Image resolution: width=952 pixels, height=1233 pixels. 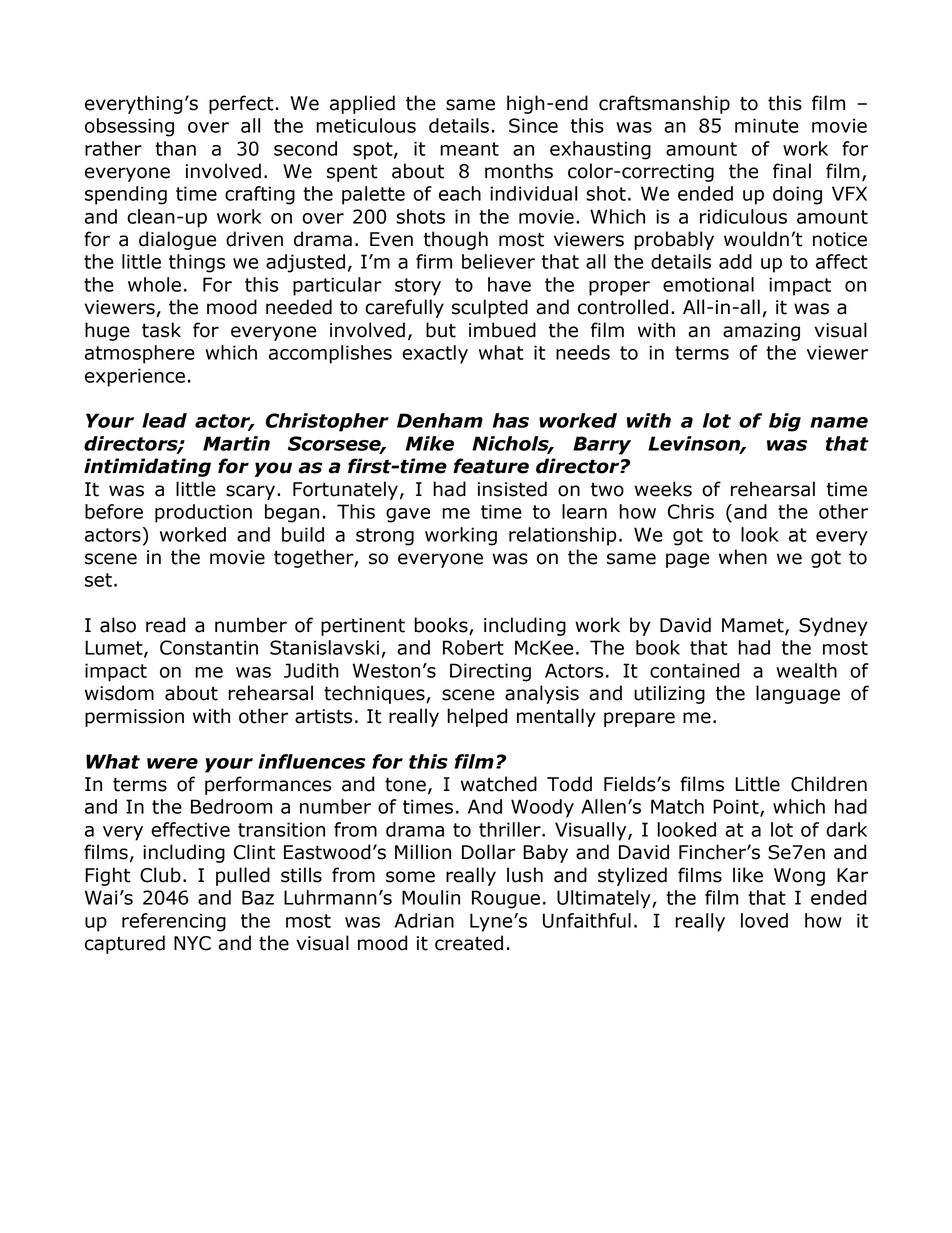 What do you see at coordinates (469, 149) in the page?
I see `meant` at bounding box center [469, 149].
